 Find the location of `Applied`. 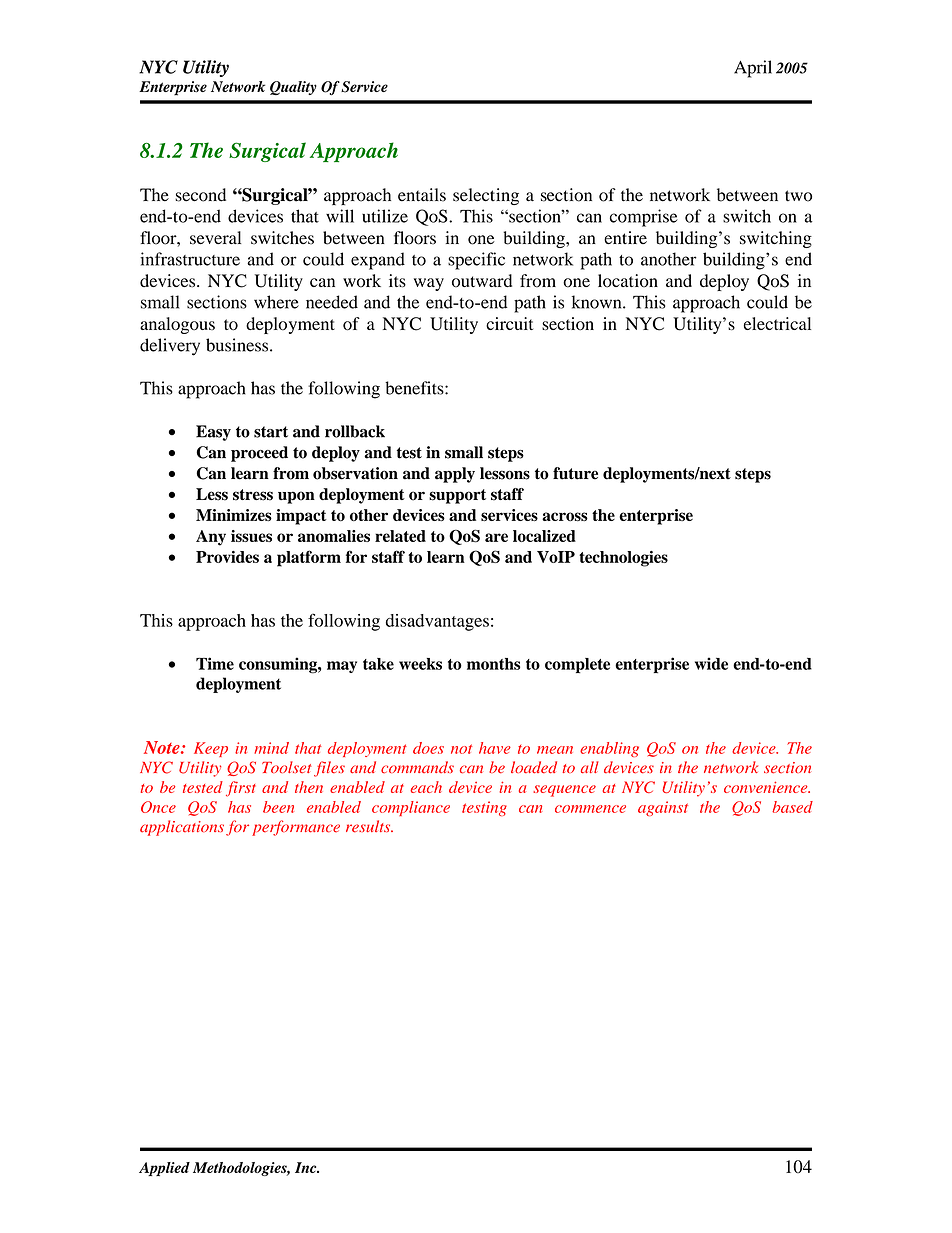

Applied is located at coordinates (164, 1169).
